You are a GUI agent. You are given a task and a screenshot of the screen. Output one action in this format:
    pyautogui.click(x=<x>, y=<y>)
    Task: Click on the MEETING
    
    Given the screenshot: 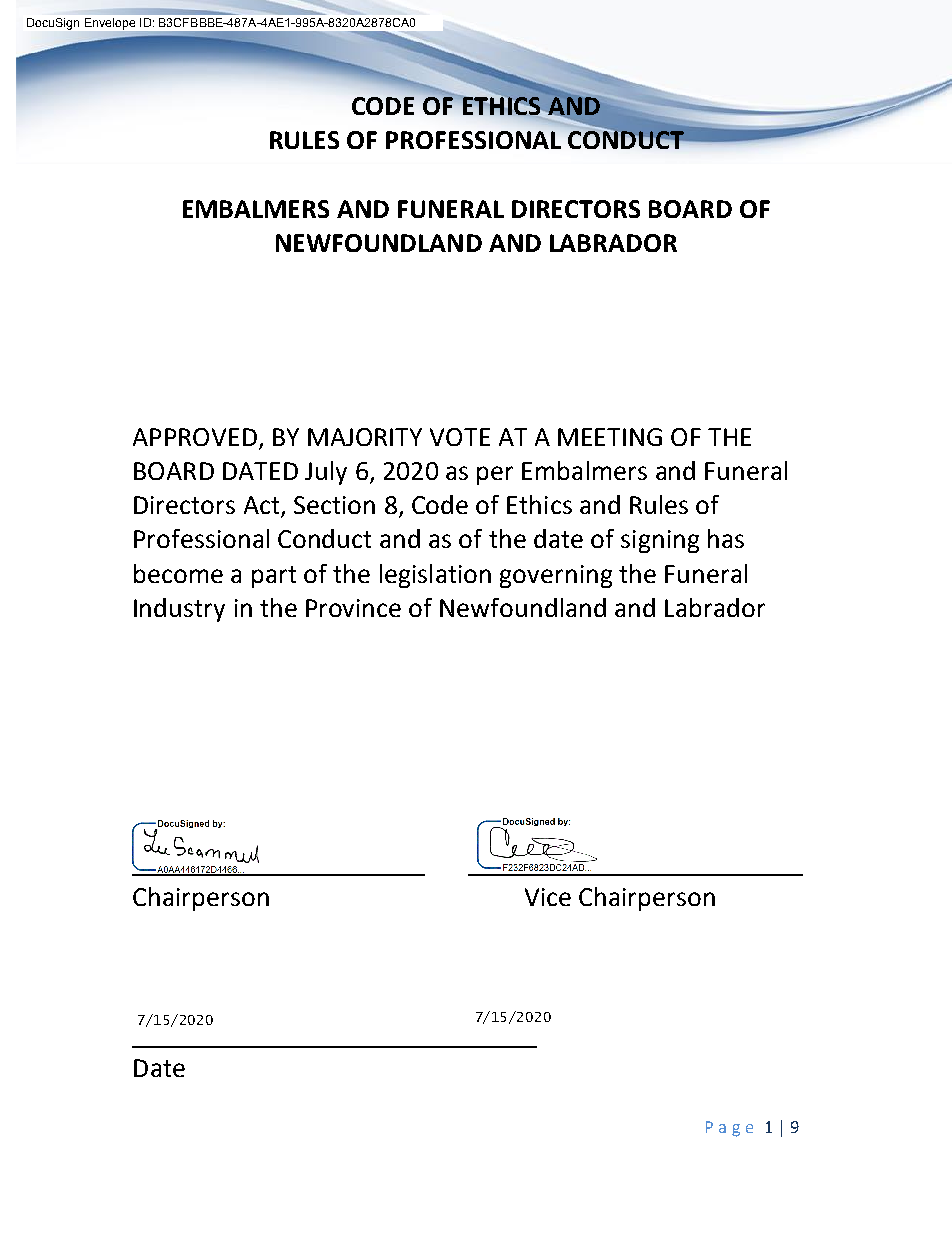 What is the action you would take?
    pyautogui.click(x=610, y=437)
